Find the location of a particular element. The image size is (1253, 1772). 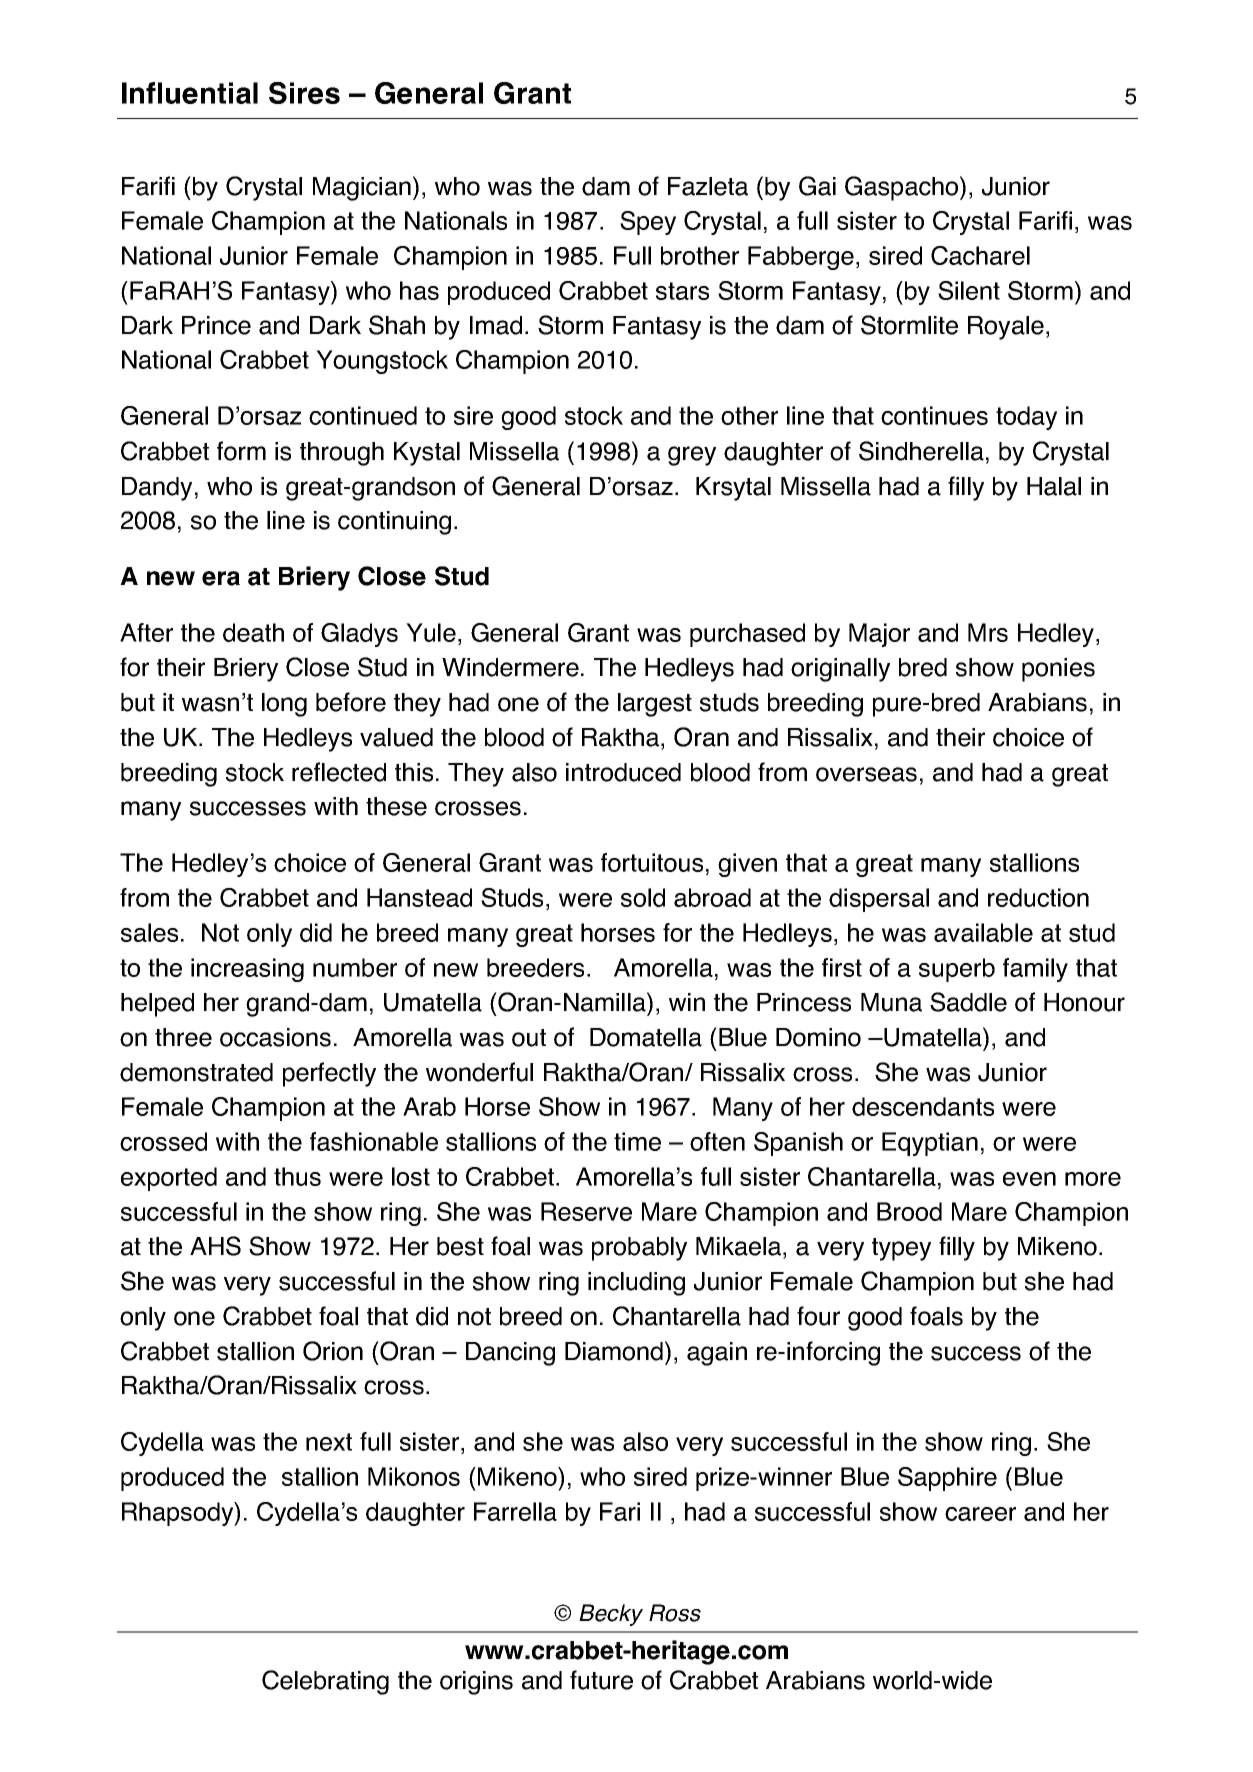

Brood is located at coordinates (909, 1211).
